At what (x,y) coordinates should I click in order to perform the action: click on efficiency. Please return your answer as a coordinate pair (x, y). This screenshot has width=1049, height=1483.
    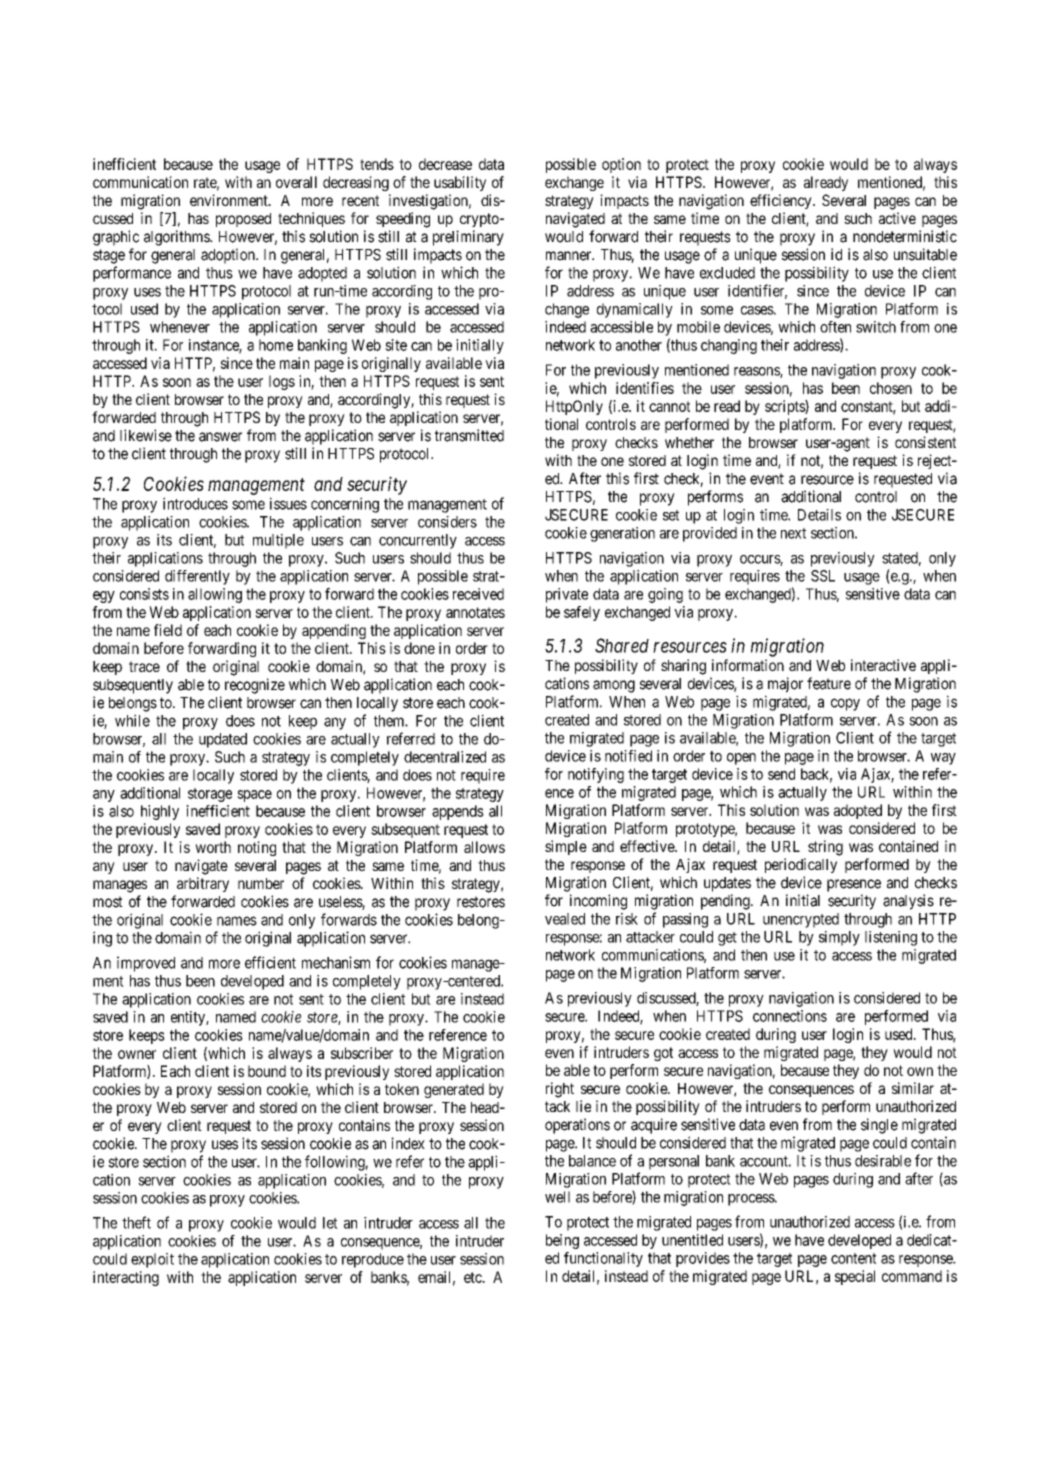
    Looking at the image, I should click on (782, 201).
